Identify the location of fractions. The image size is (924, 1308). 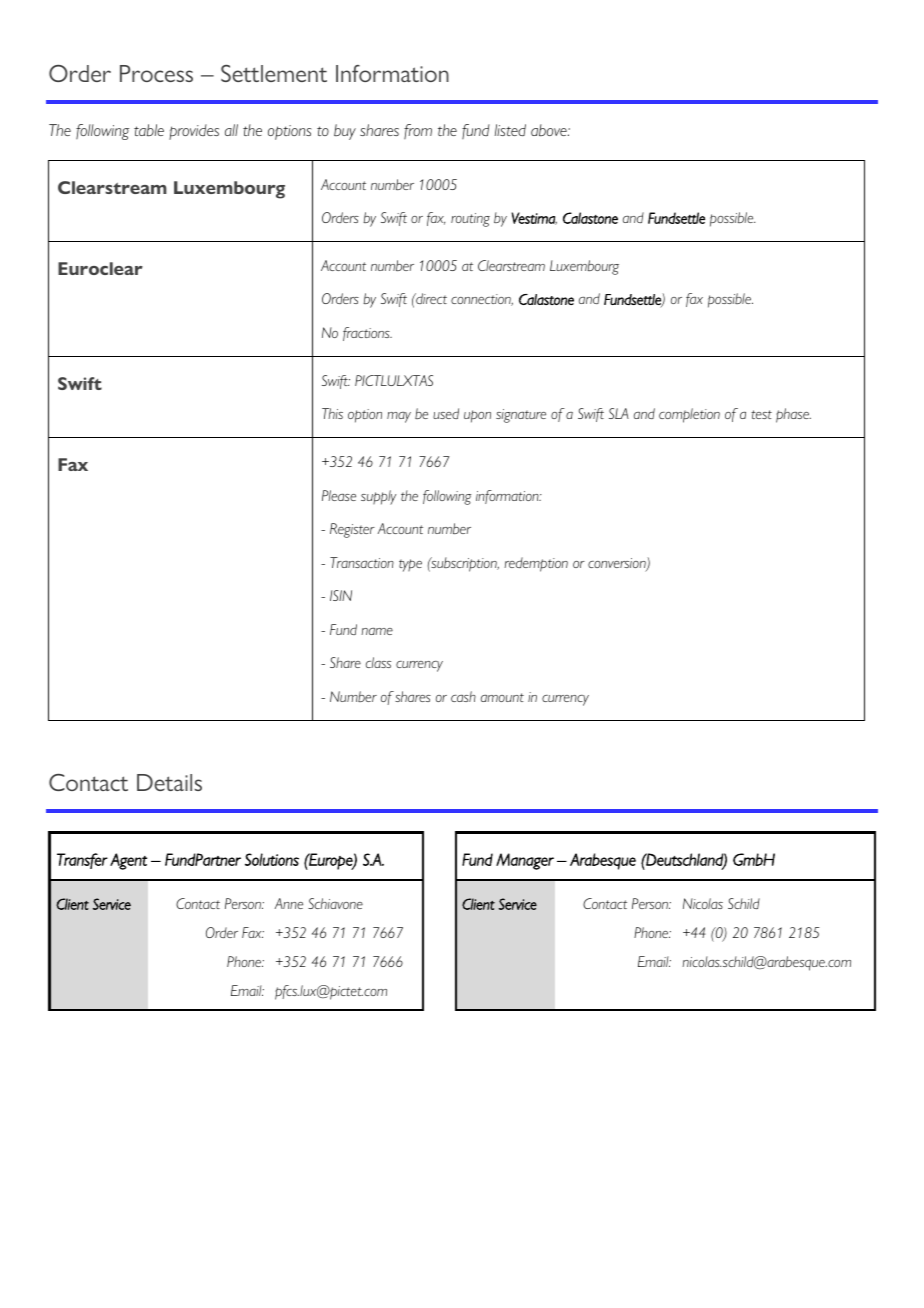
(367, 334).
